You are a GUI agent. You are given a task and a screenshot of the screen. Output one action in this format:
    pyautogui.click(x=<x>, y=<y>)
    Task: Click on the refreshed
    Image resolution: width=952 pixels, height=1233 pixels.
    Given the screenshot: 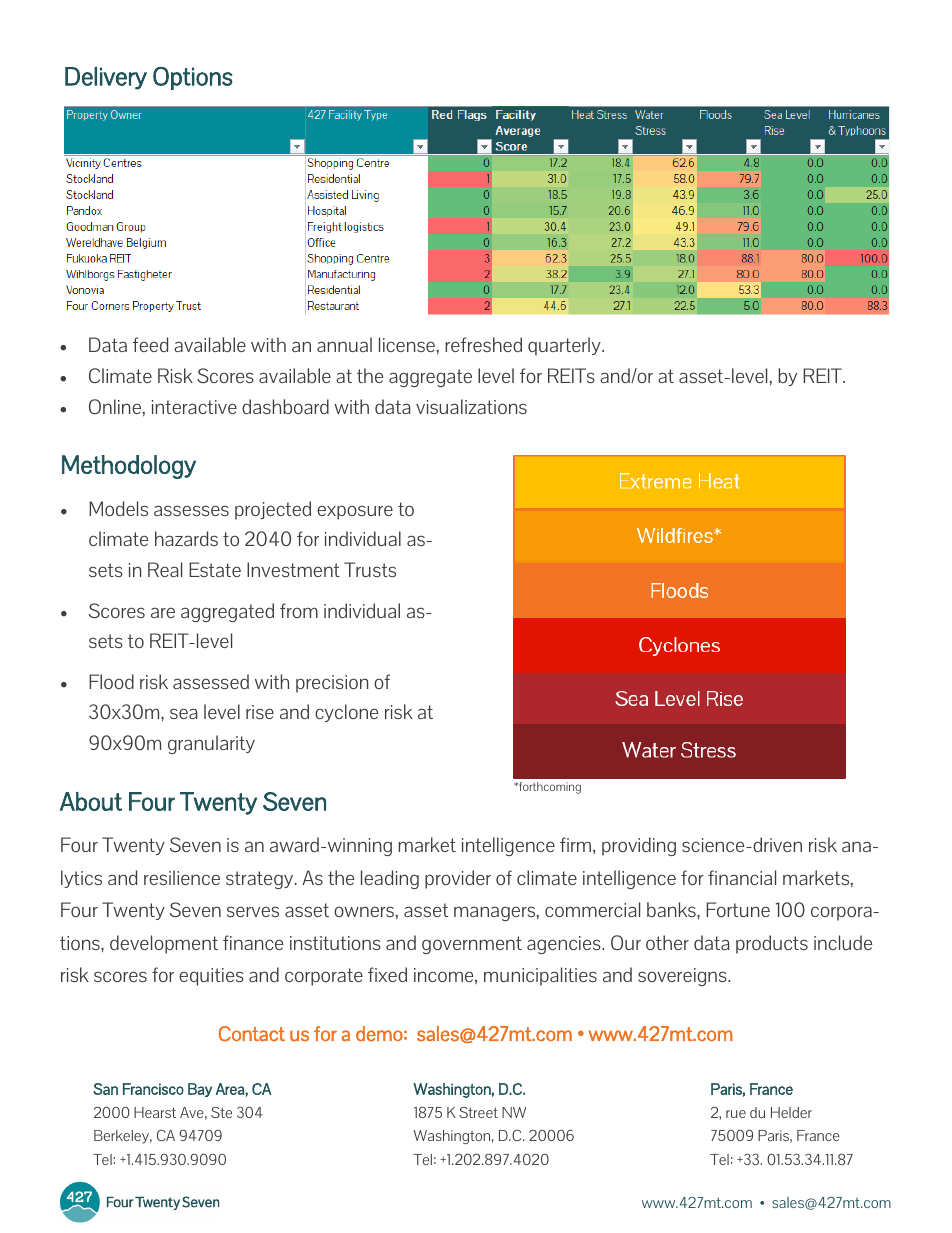 What is the action you would take?
    pyautogui.click(x=483, y=344)
